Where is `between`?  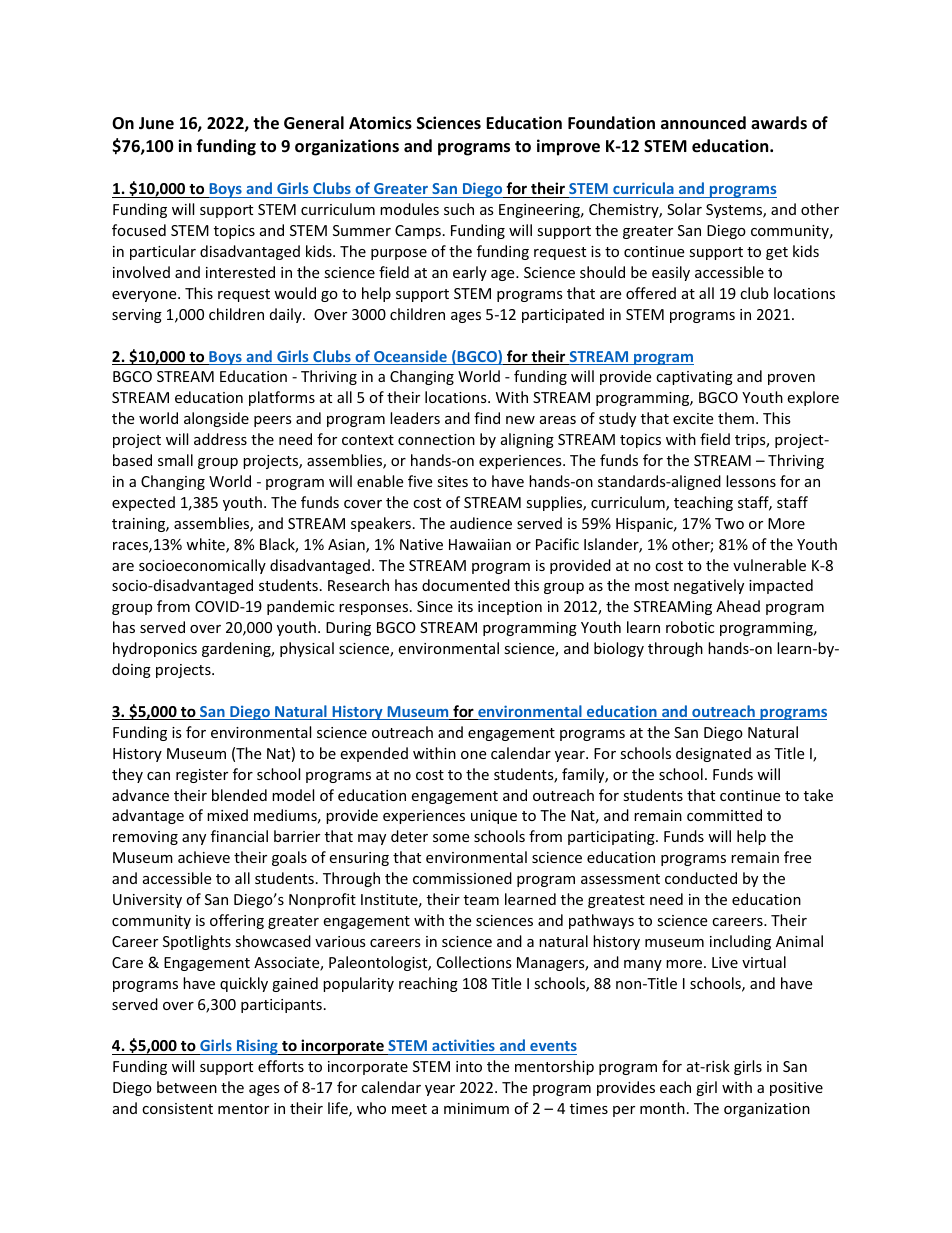
between is located at coordinates (187, 1087).
